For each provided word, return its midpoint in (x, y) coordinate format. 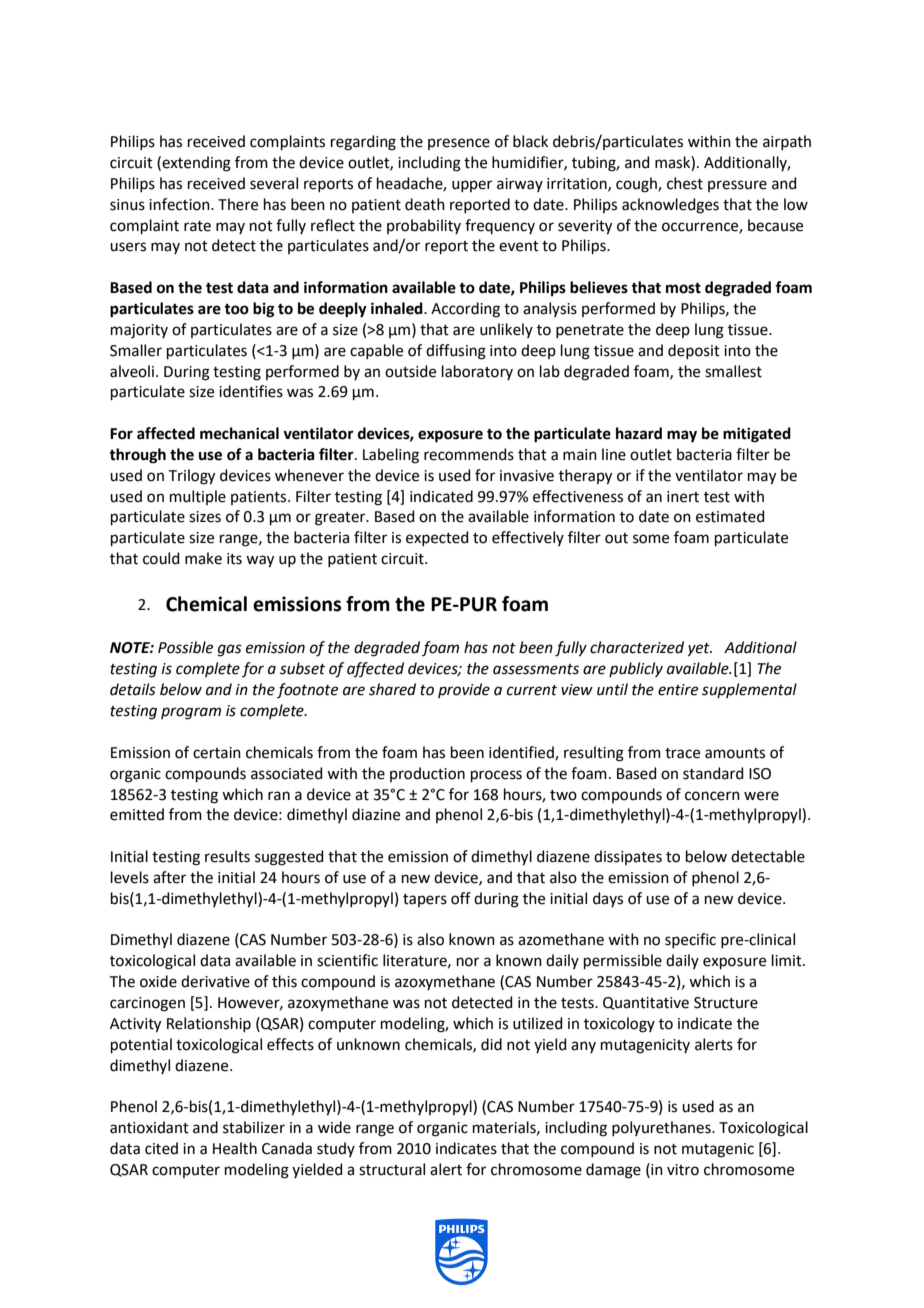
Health (235, 1148)
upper (472, 186)
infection (180, 204)
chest (685, 183)
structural (392, 1169)
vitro (683, 1170)
